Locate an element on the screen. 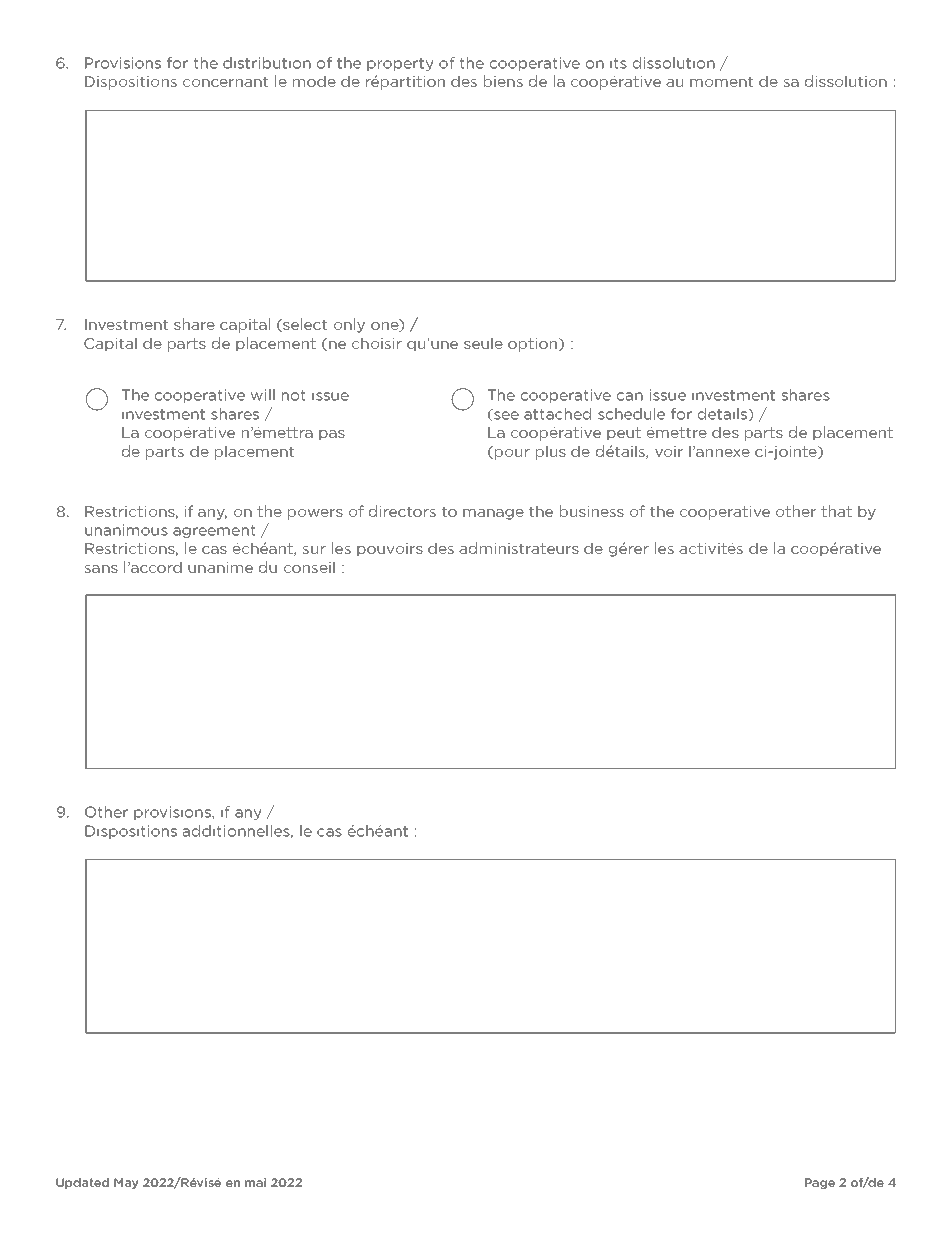  property is located at coordinates (400, 64).
